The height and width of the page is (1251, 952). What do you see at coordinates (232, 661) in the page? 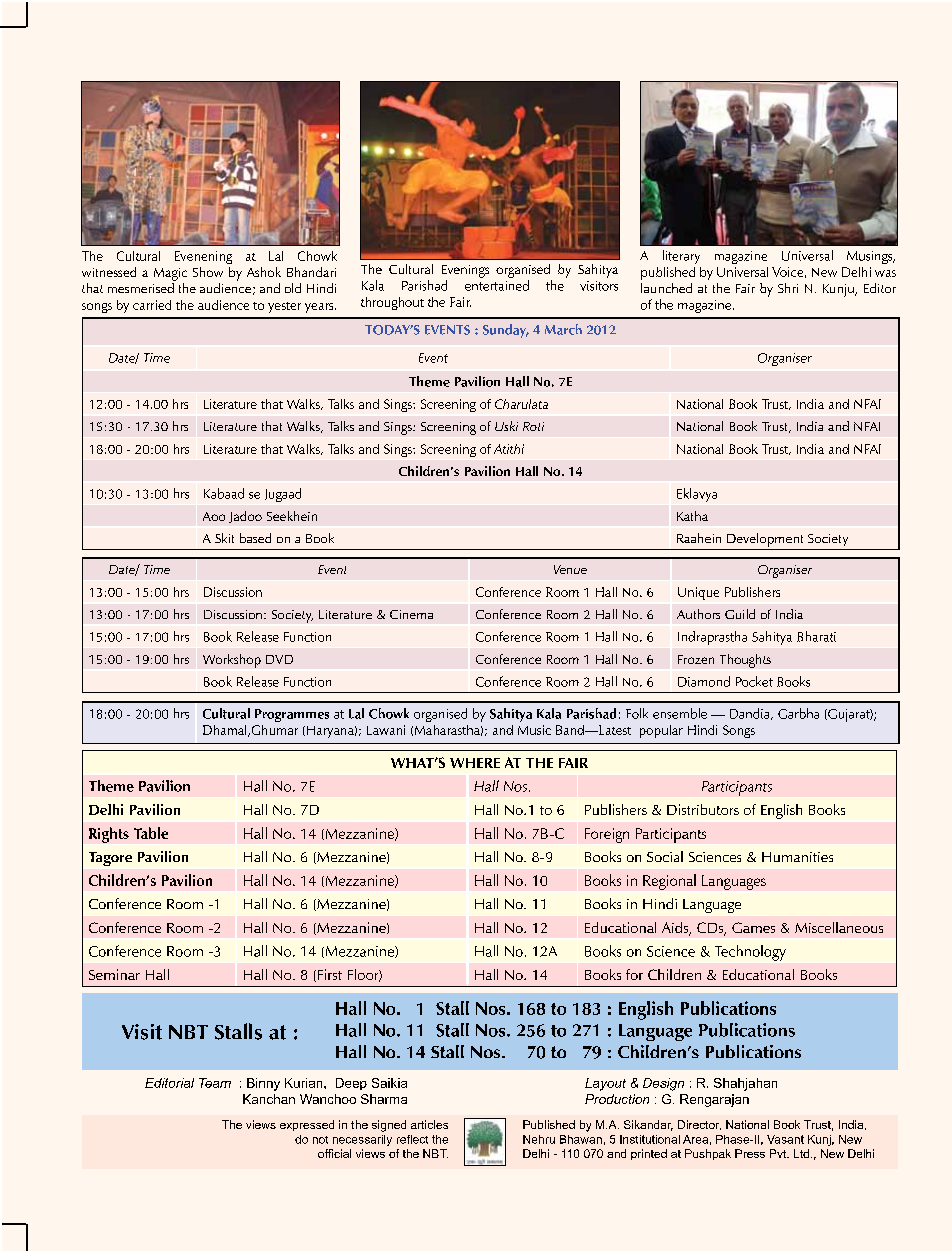
I see `Workshop` at bounding box center [232, 661].
